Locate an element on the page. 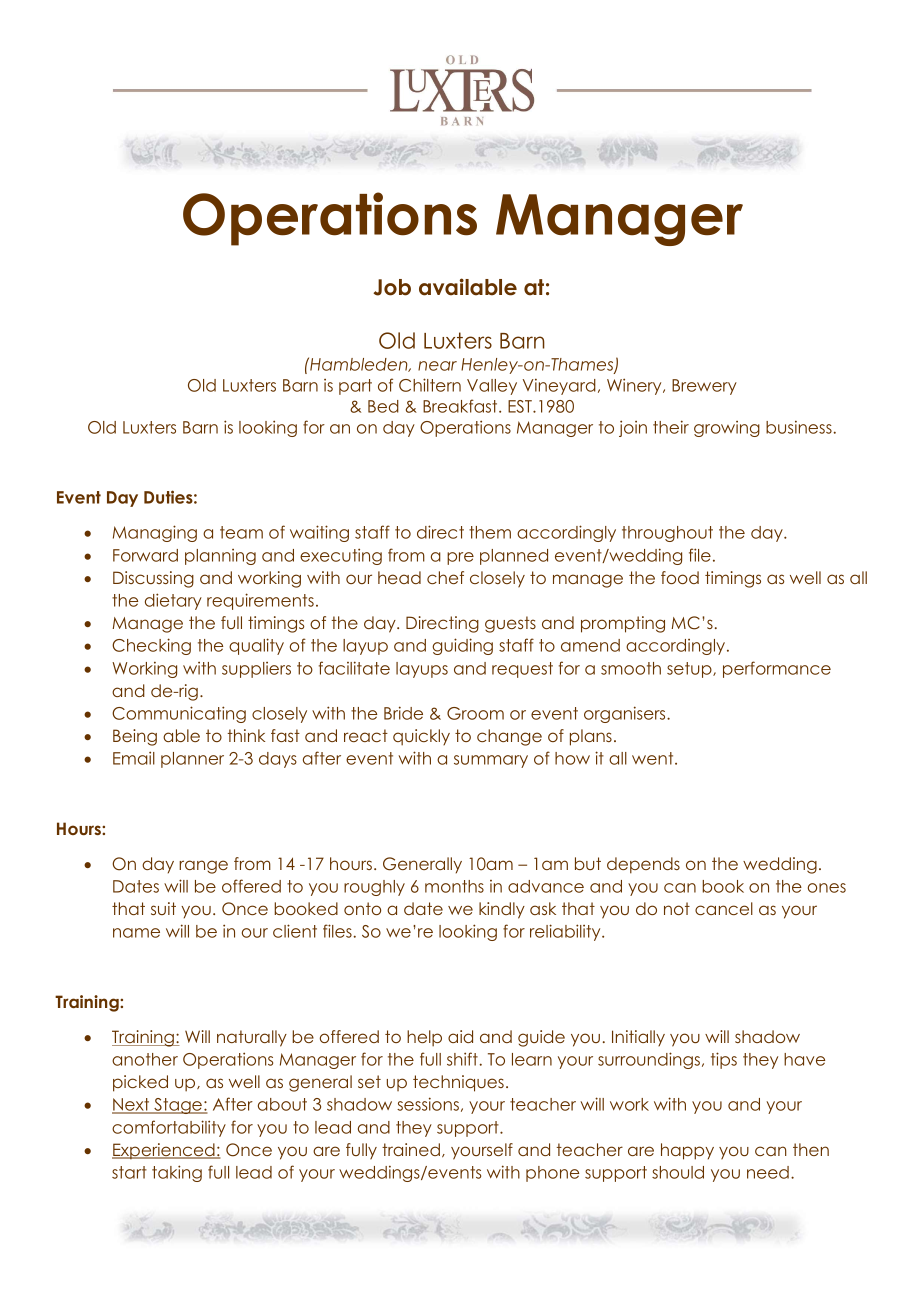 Image resolution: width=924 pixels, height=1308 pixels. part is located at coordinates (355, 387).
